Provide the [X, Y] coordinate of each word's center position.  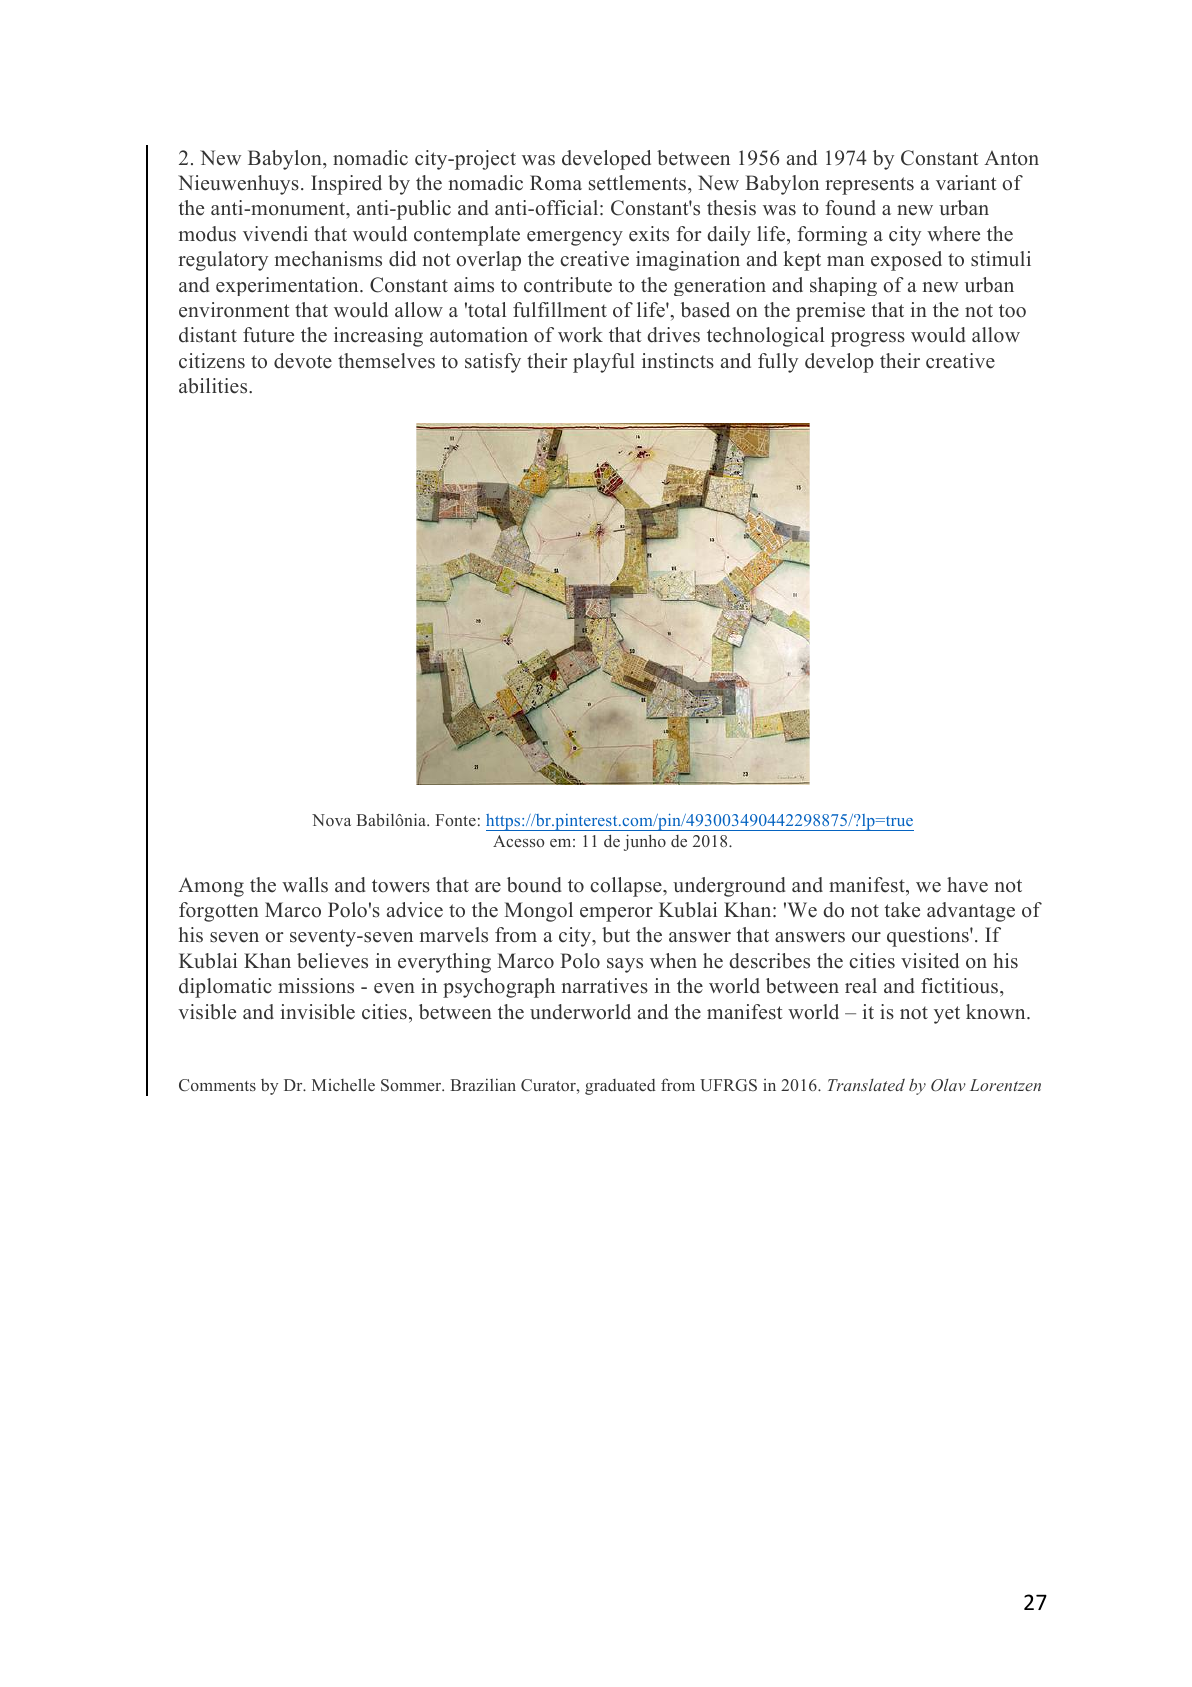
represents [869, 186]
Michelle [343, 1084]
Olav [948, 1085]
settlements [639, 183]
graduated [620, 1087]
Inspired [346, 185]
